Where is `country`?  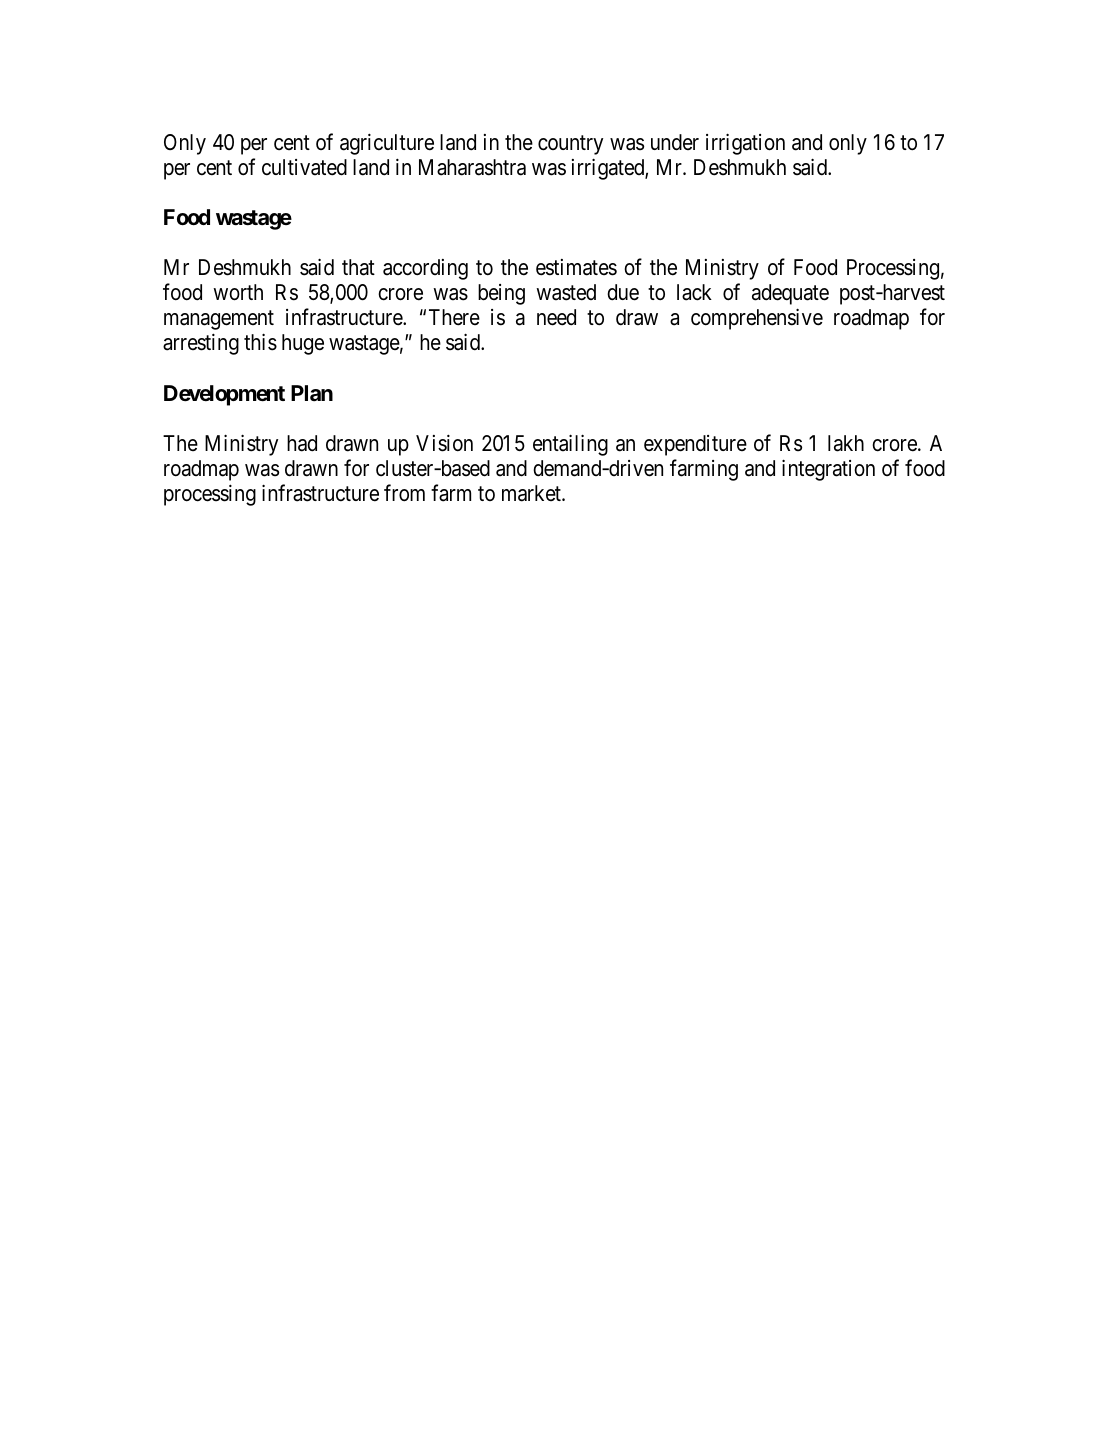
country is located at coordinates (570, 145).
